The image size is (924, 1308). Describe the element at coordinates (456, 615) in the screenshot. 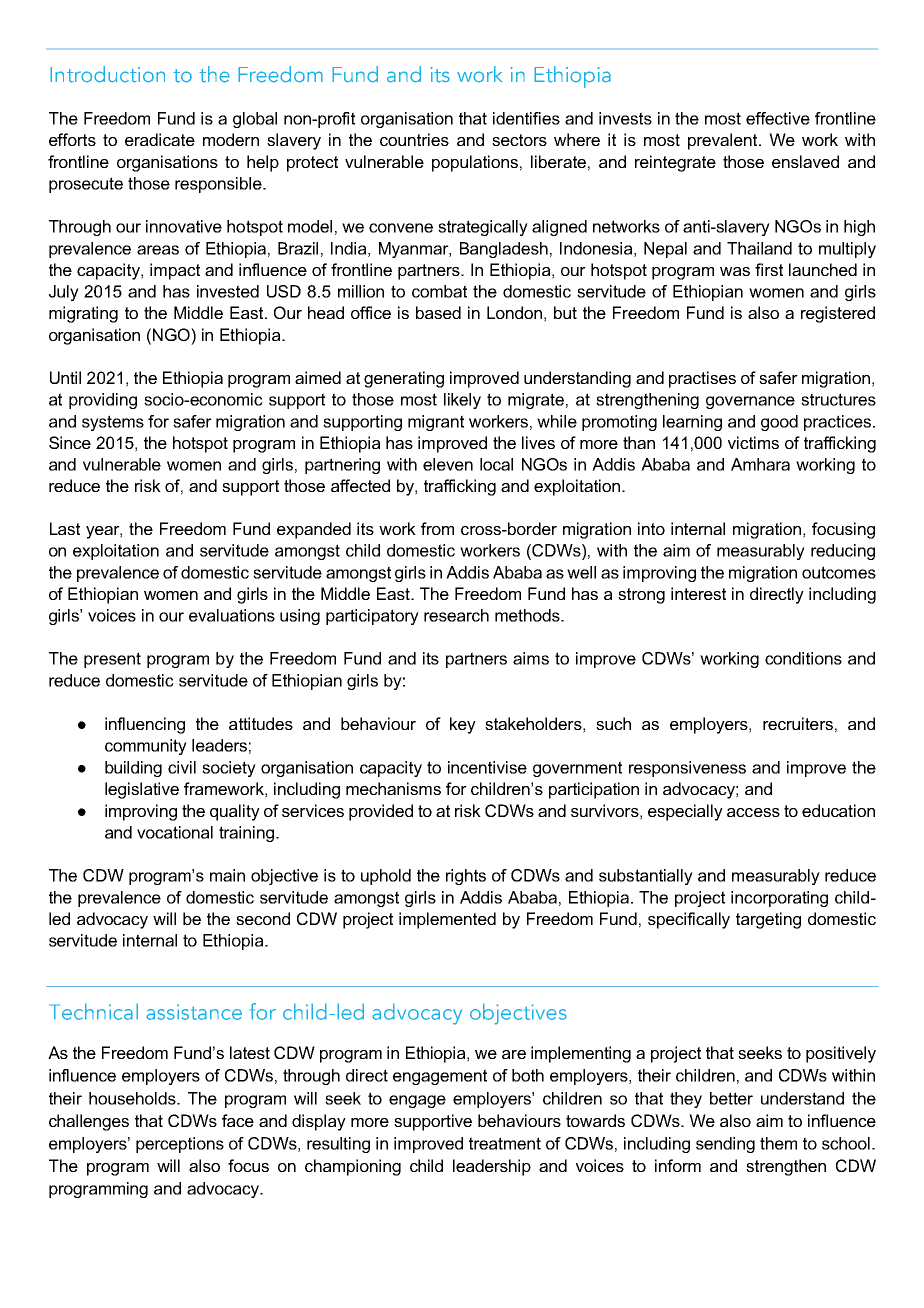

I see `research` at that location.
